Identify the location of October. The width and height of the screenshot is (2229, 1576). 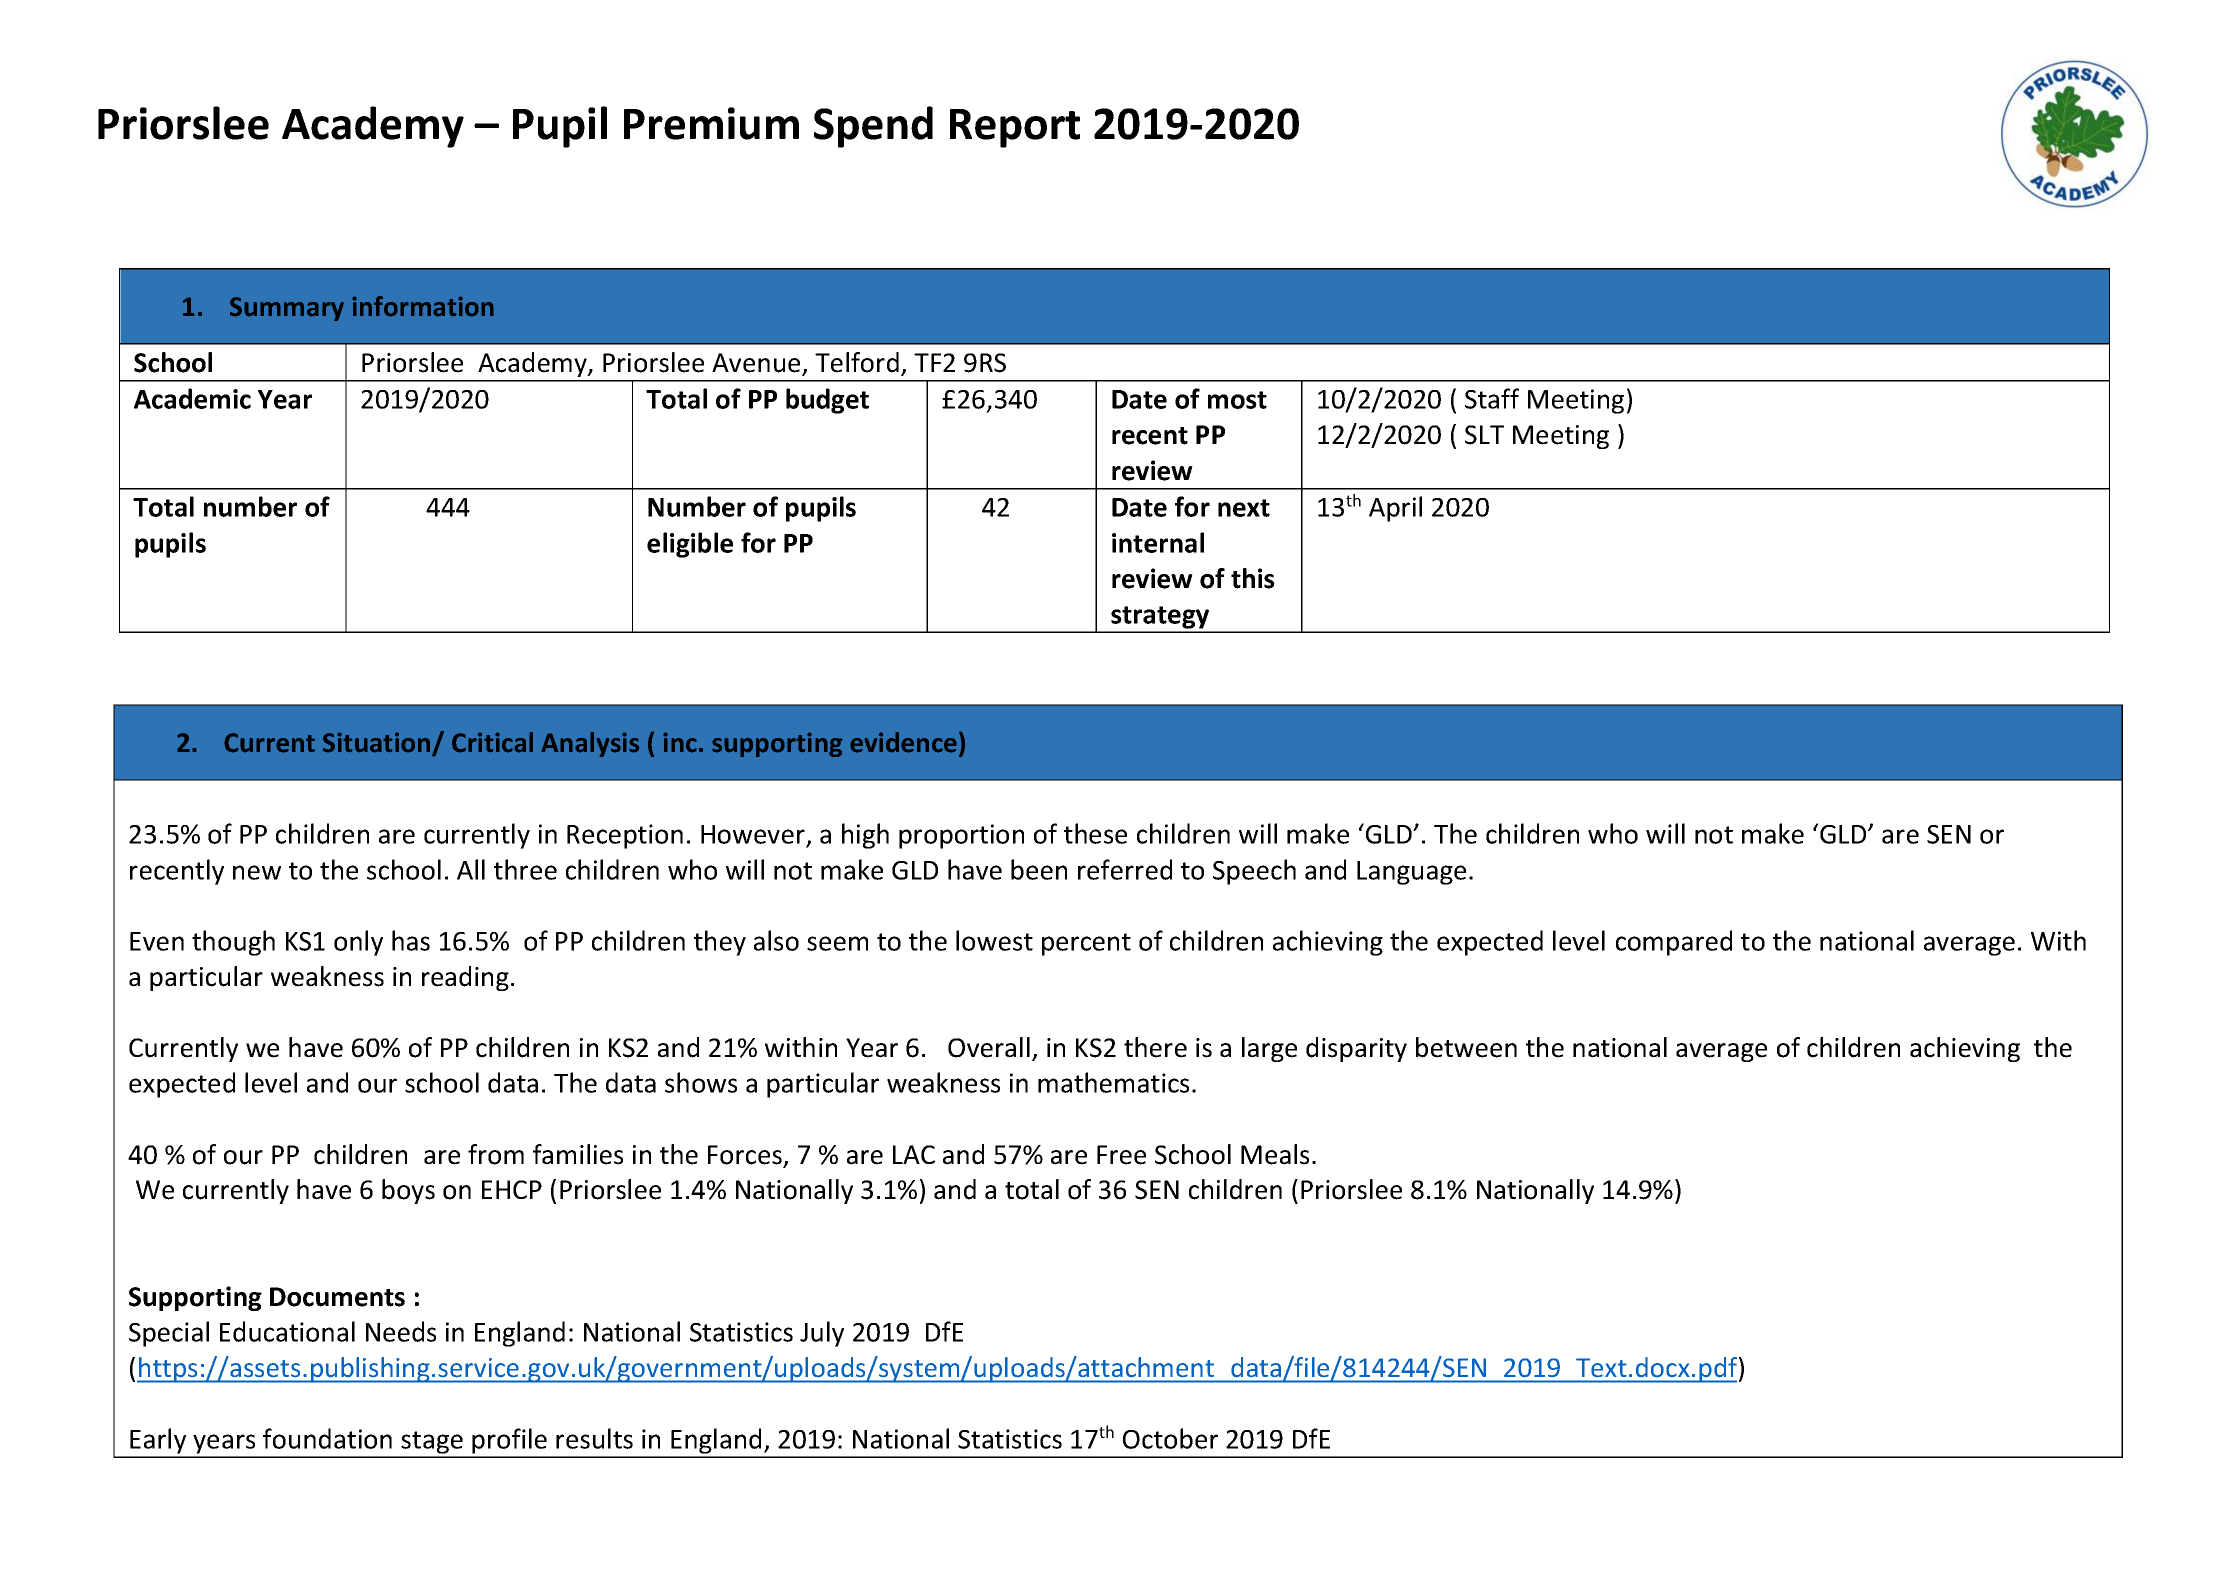
(1170, 1438).
